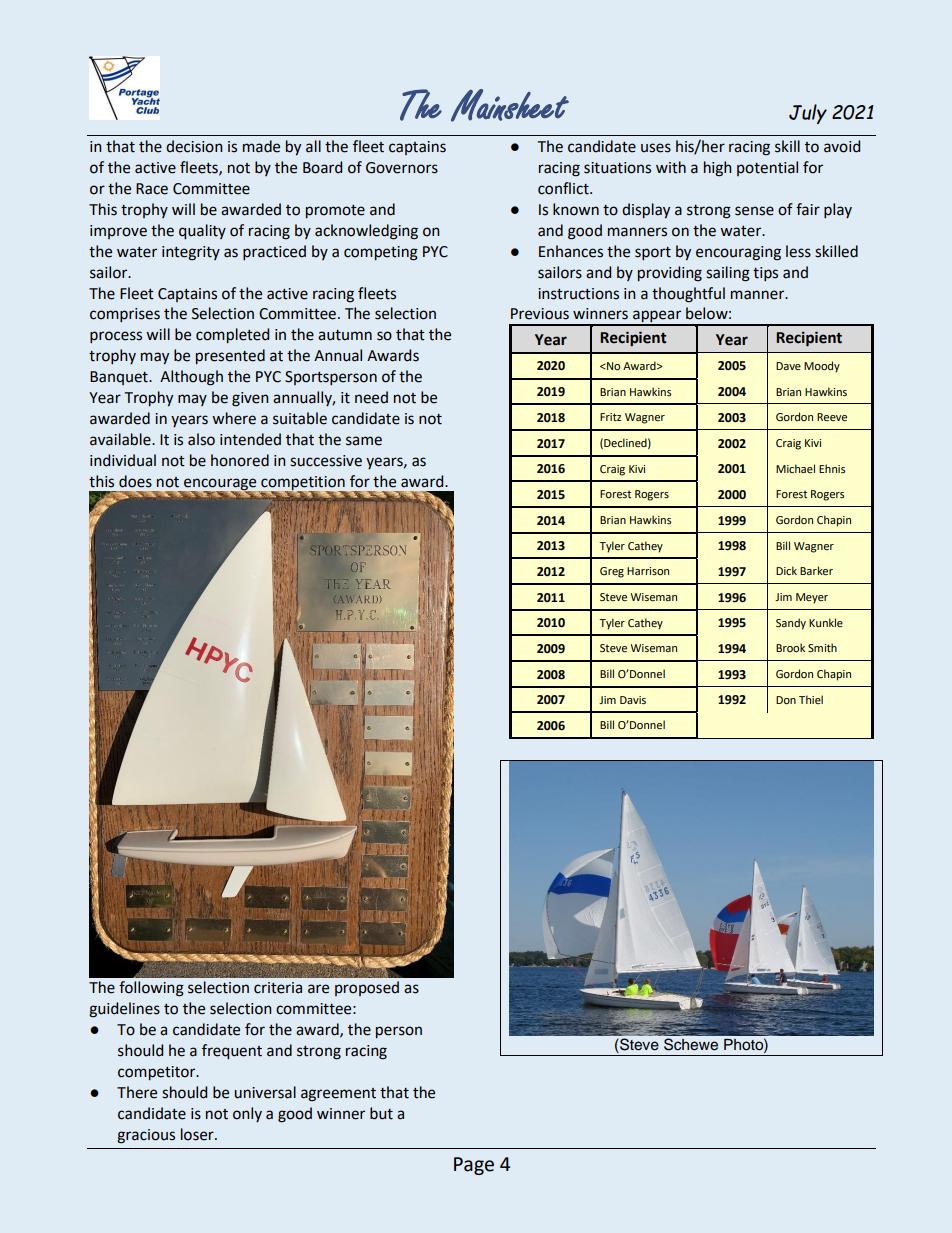  I want to click on Davis, so click(633, 700).
